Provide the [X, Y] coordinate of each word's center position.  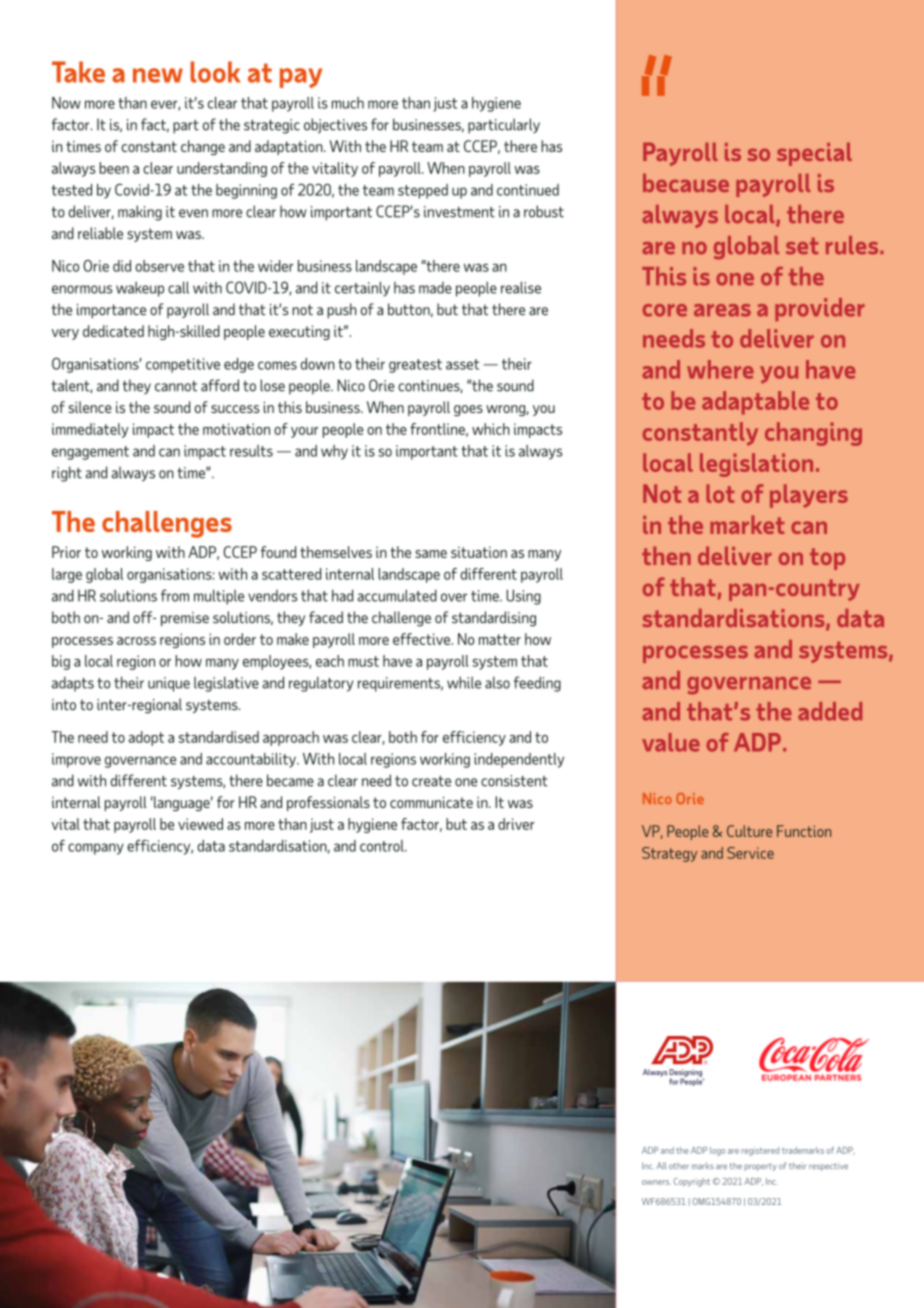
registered [760, 1151]
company [96, 849]
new [158, 75]
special [814, 154]
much [348, 103]
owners [656, 1182]
